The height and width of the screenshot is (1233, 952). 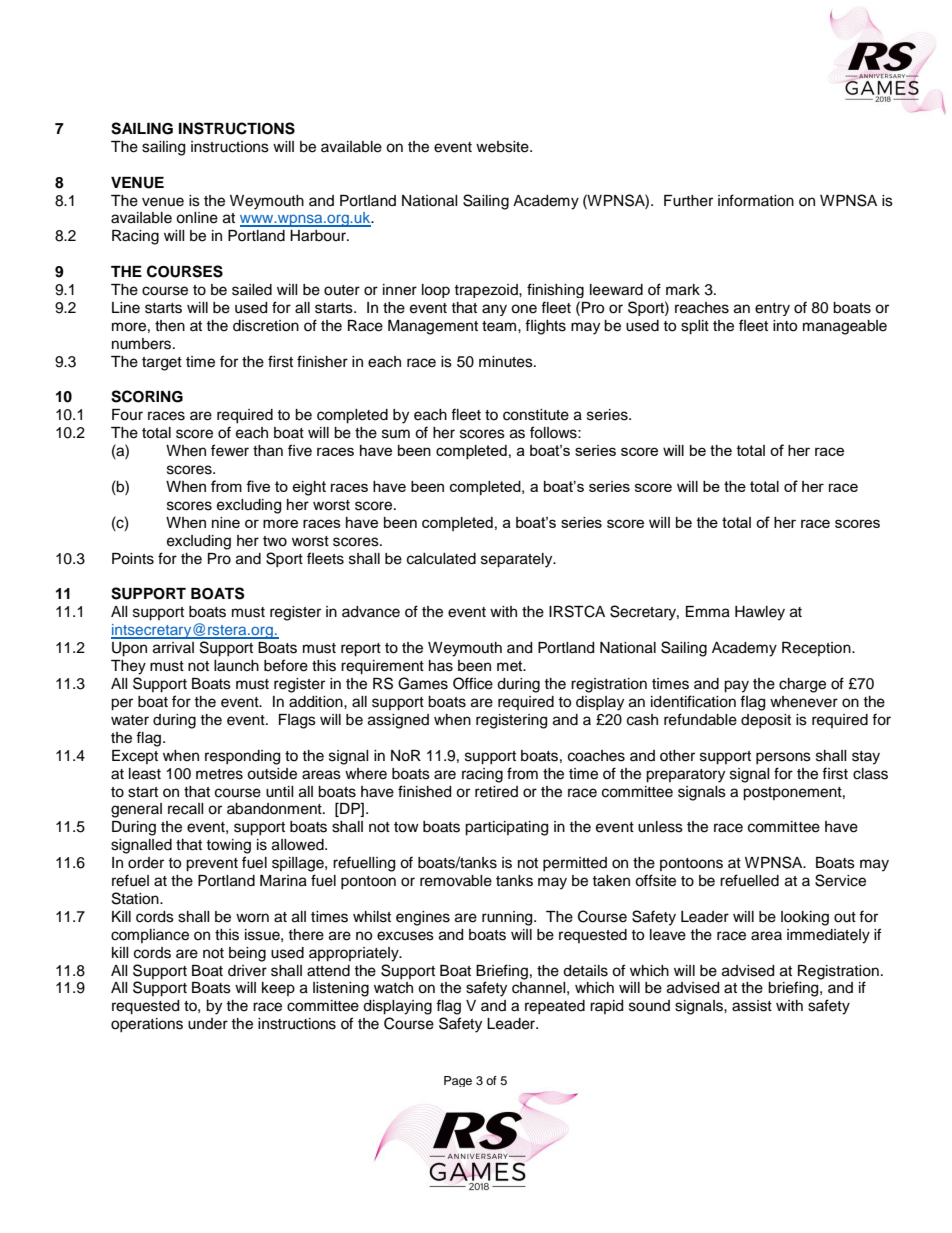 I want to click on information, so click(x=756, y=200).
